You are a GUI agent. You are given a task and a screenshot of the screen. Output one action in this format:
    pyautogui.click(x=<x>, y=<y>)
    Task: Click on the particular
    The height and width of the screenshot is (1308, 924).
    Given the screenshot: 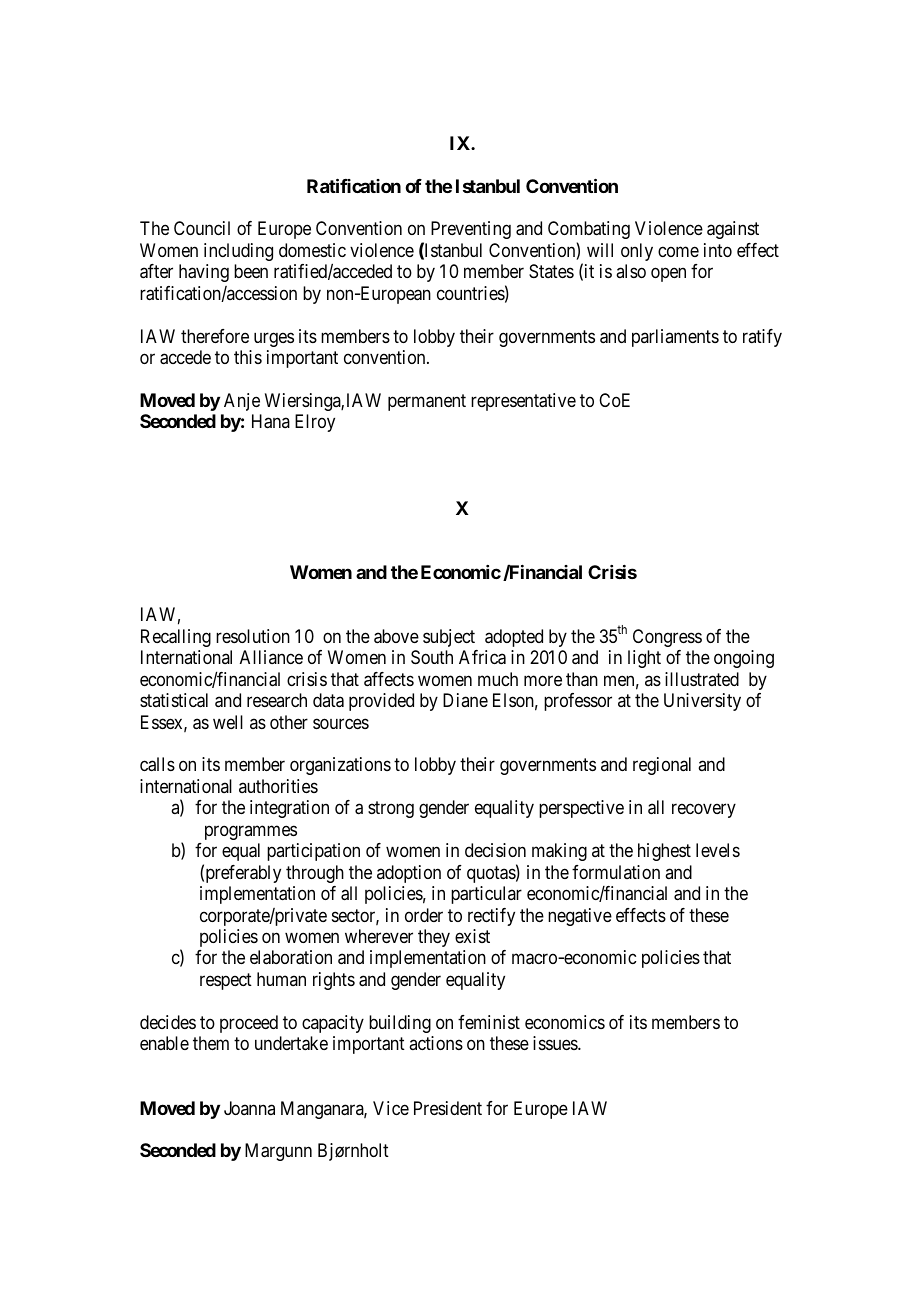 What is the action you would take?
    pyautogui.click(x=486, y=895)
